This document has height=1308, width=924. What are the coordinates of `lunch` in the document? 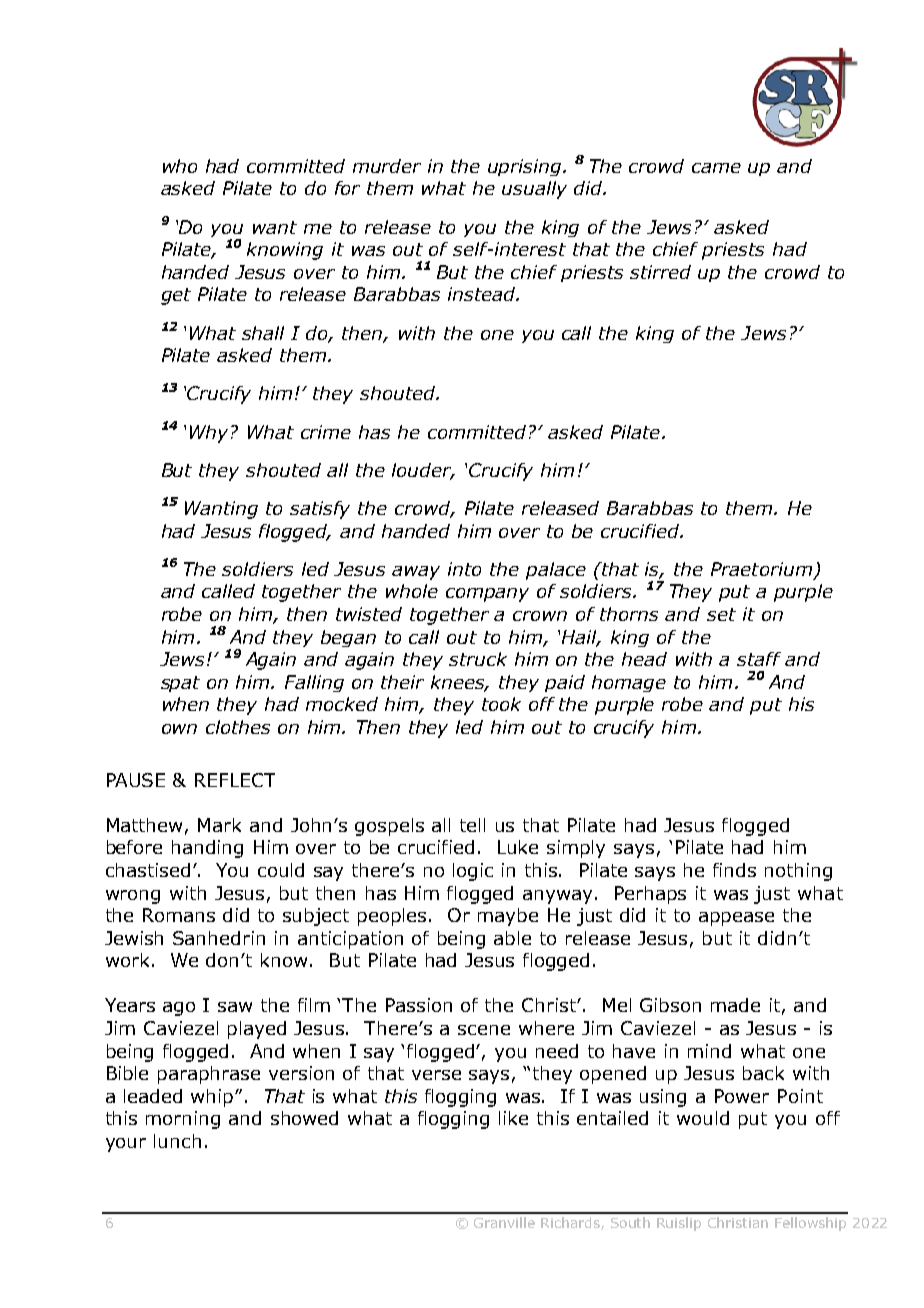 It's located at (177, 1141).
